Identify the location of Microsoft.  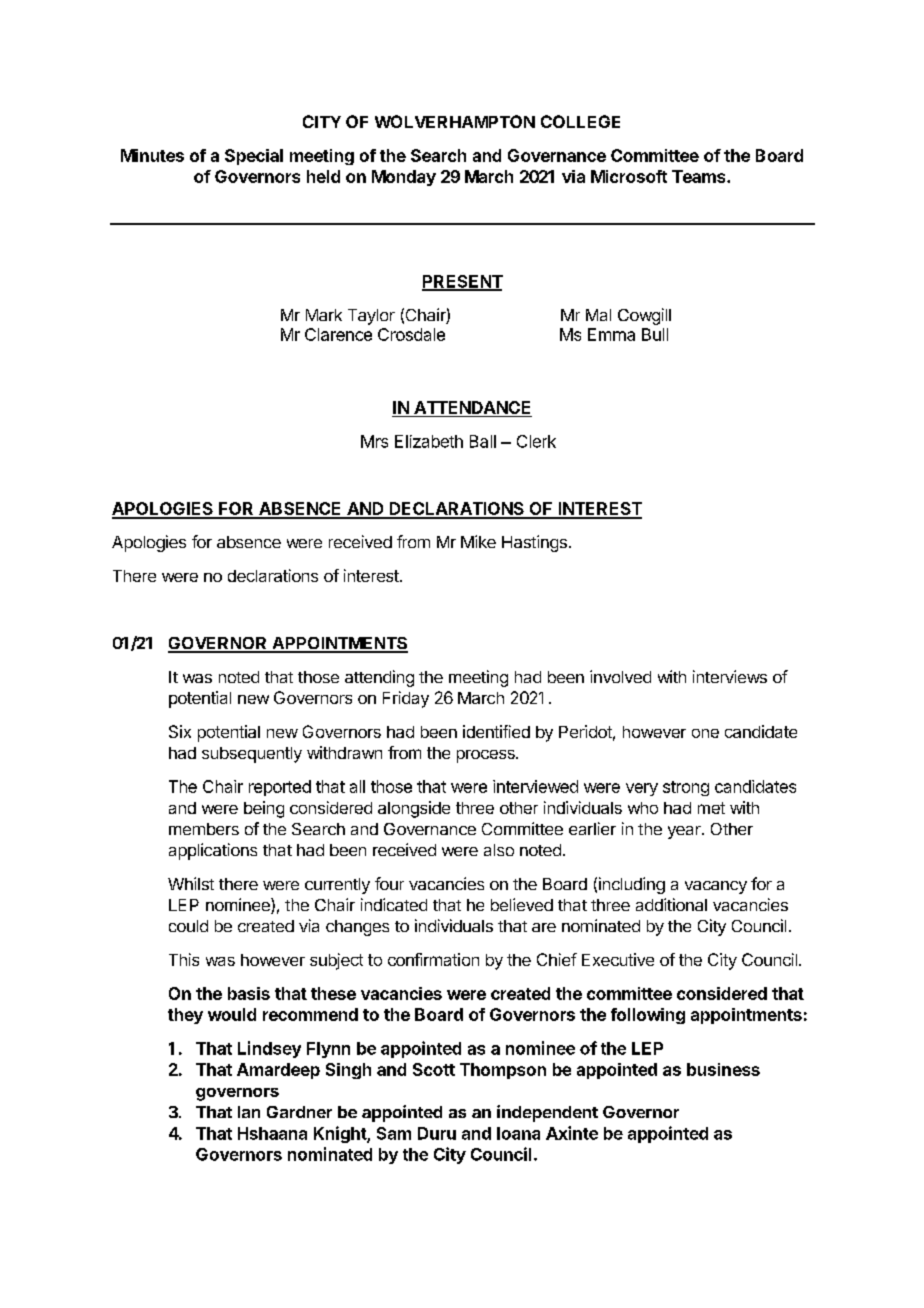
(629, 176).
